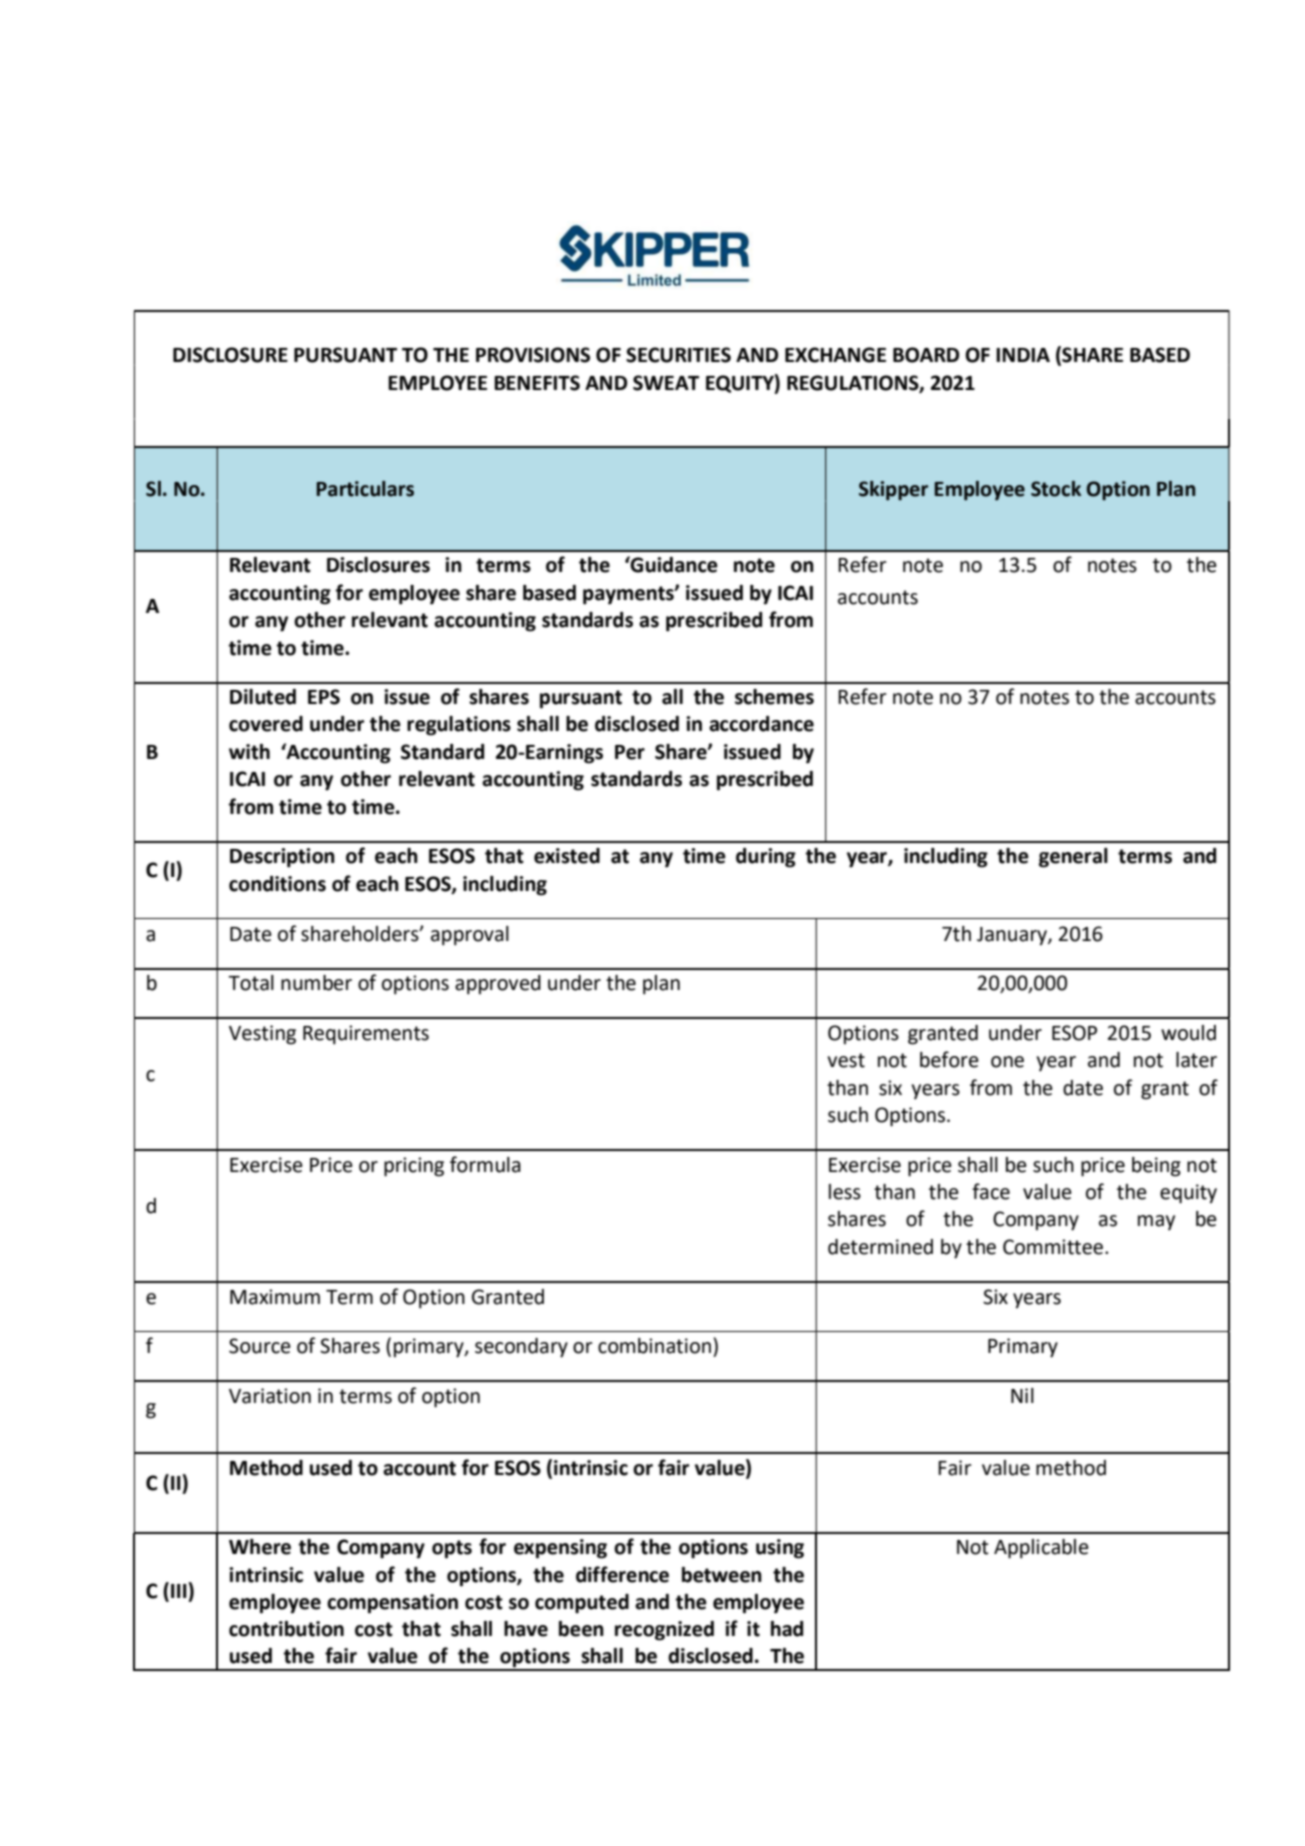  I want to click on INDIA, so click(1023, 355).
